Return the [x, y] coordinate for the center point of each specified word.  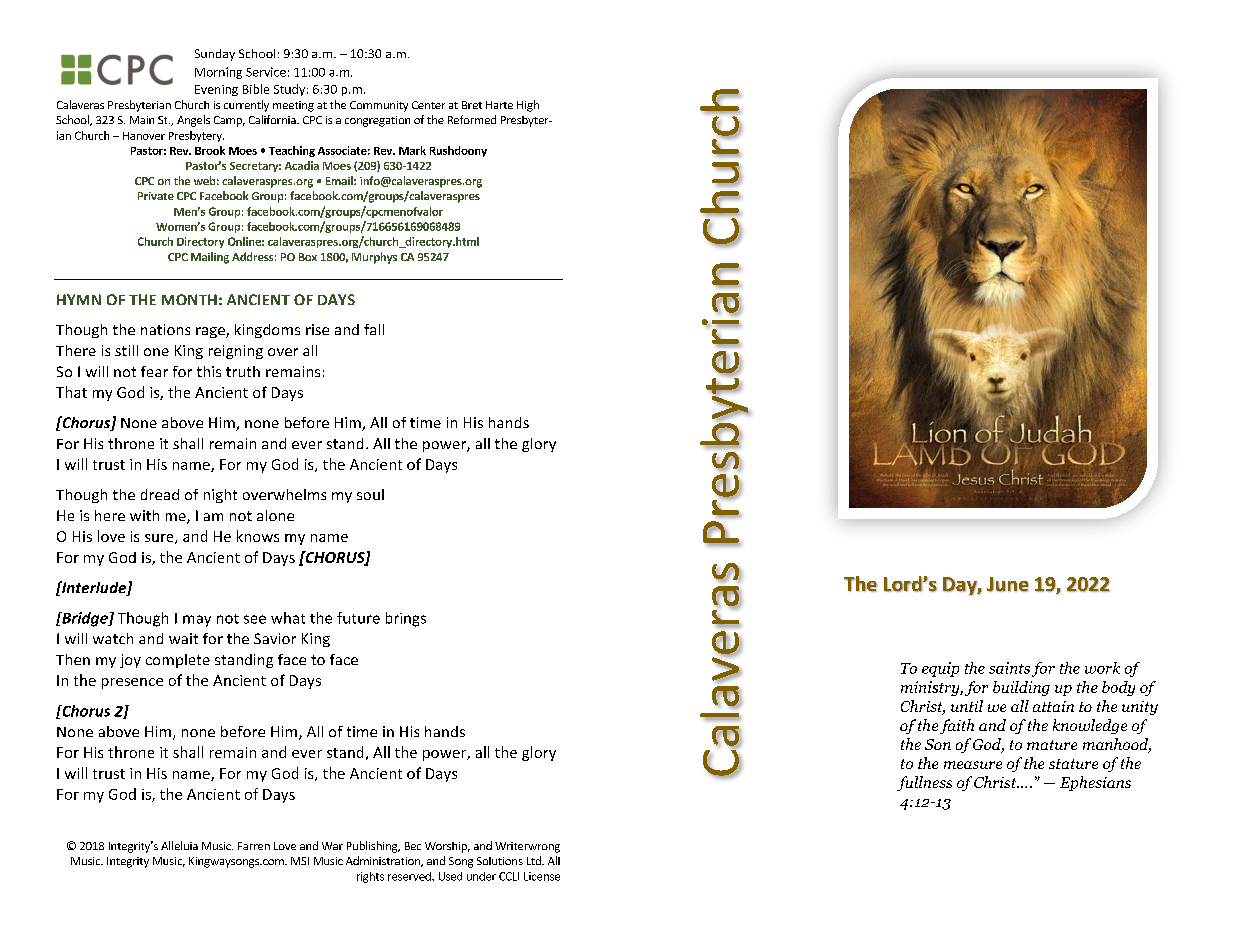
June [1008, 584]
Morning [218, 73]
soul [370, 494]
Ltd [535, 860]
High [528, 106]
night [220, 496]
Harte [499, 105]
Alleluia [179, 845]
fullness [924, 783]
